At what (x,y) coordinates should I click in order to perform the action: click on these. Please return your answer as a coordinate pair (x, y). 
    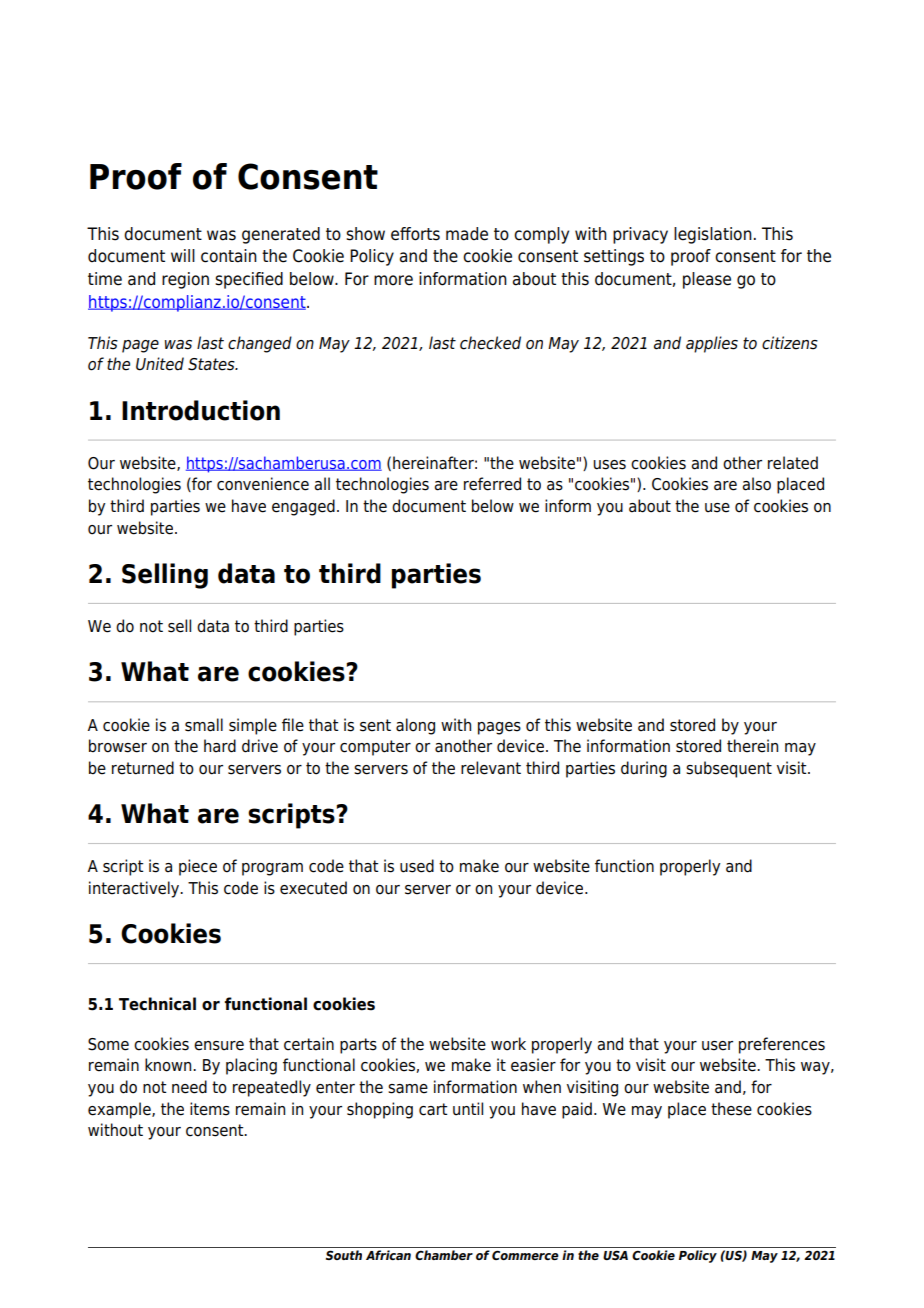
    Looking at the image, I should click on (731, 1109).
